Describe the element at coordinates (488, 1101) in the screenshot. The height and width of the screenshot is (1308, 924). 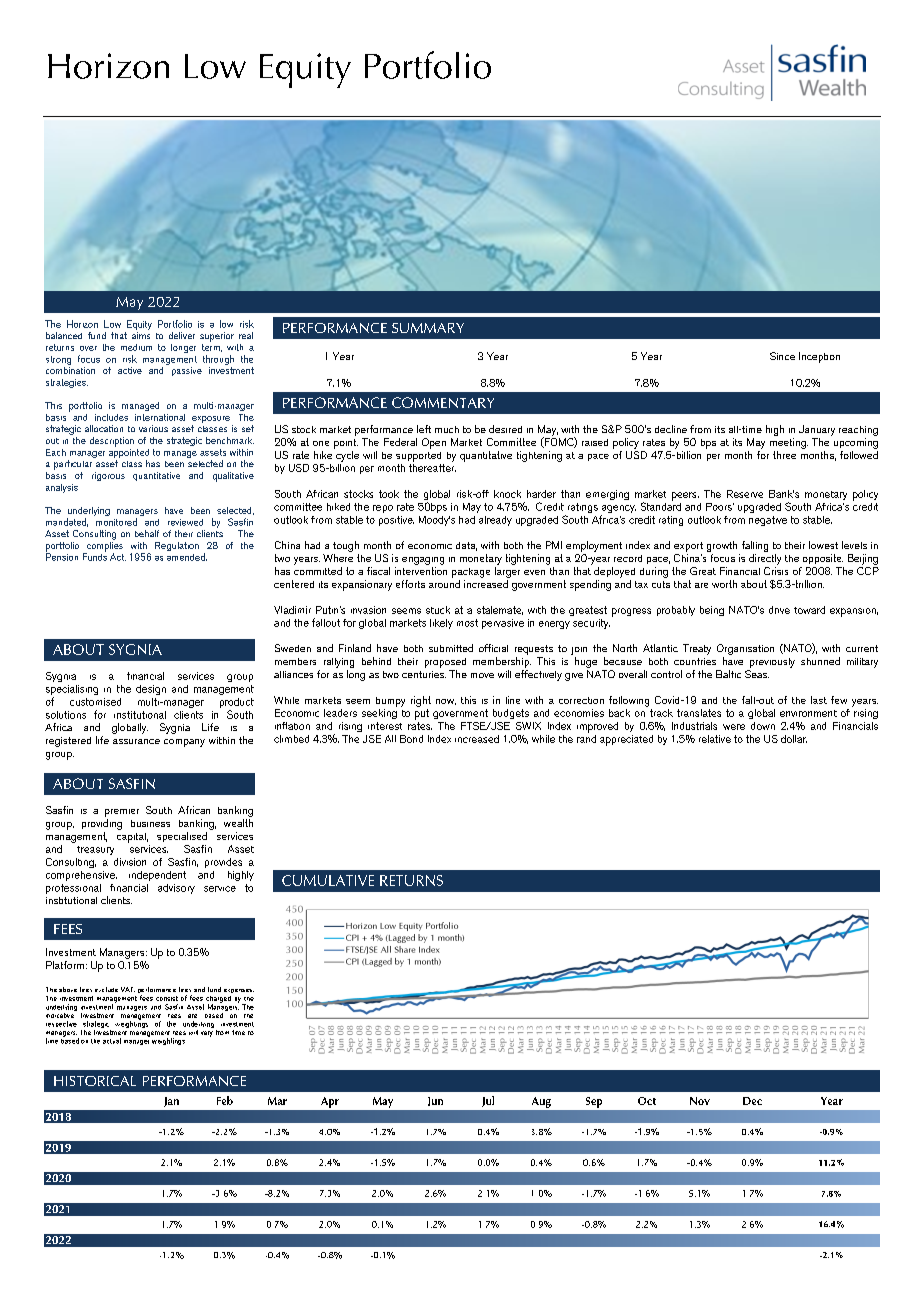
I see `Jul` at that location.
